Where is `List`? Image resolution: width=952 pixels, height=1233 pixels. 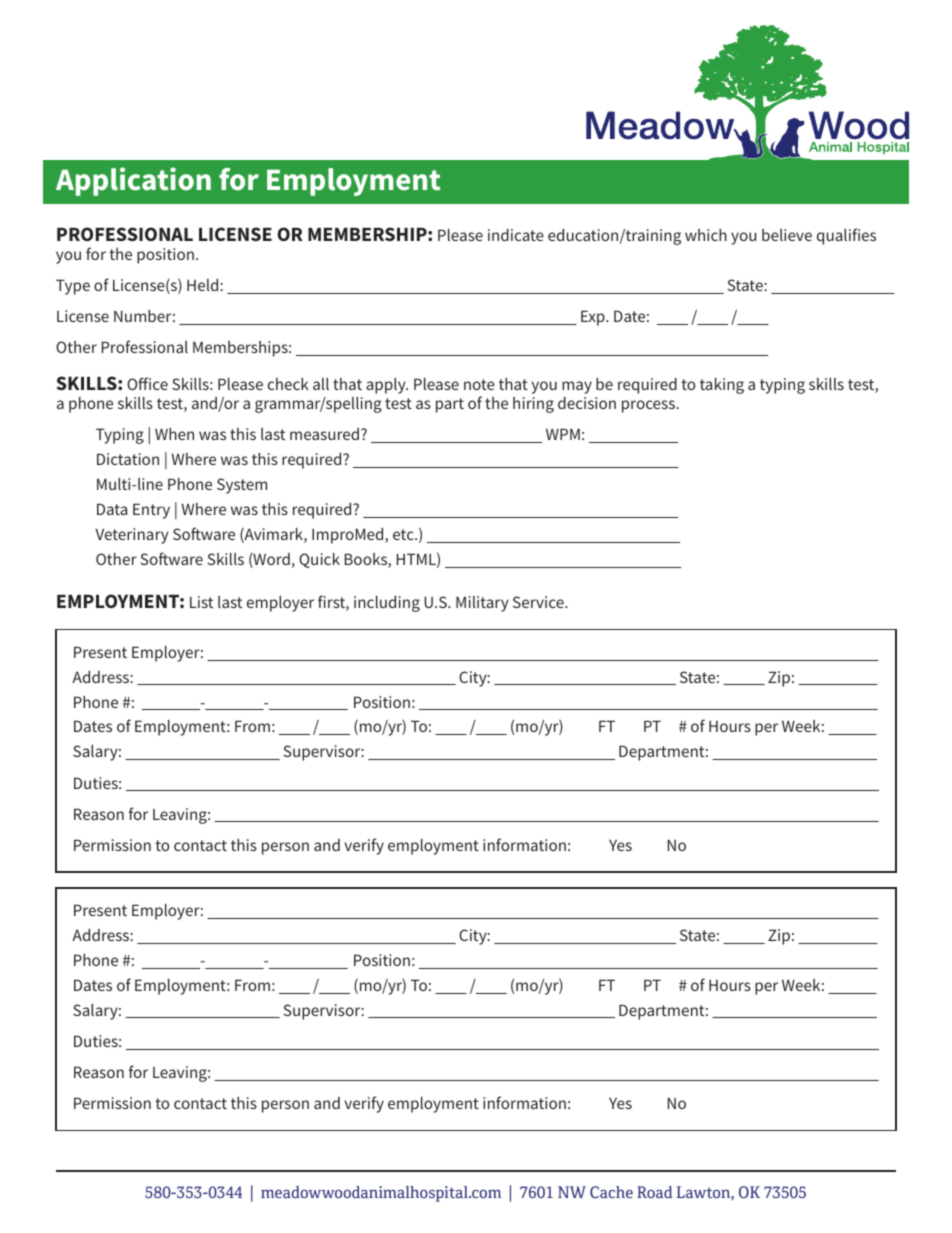
List is located at coordinates (201, 602).
